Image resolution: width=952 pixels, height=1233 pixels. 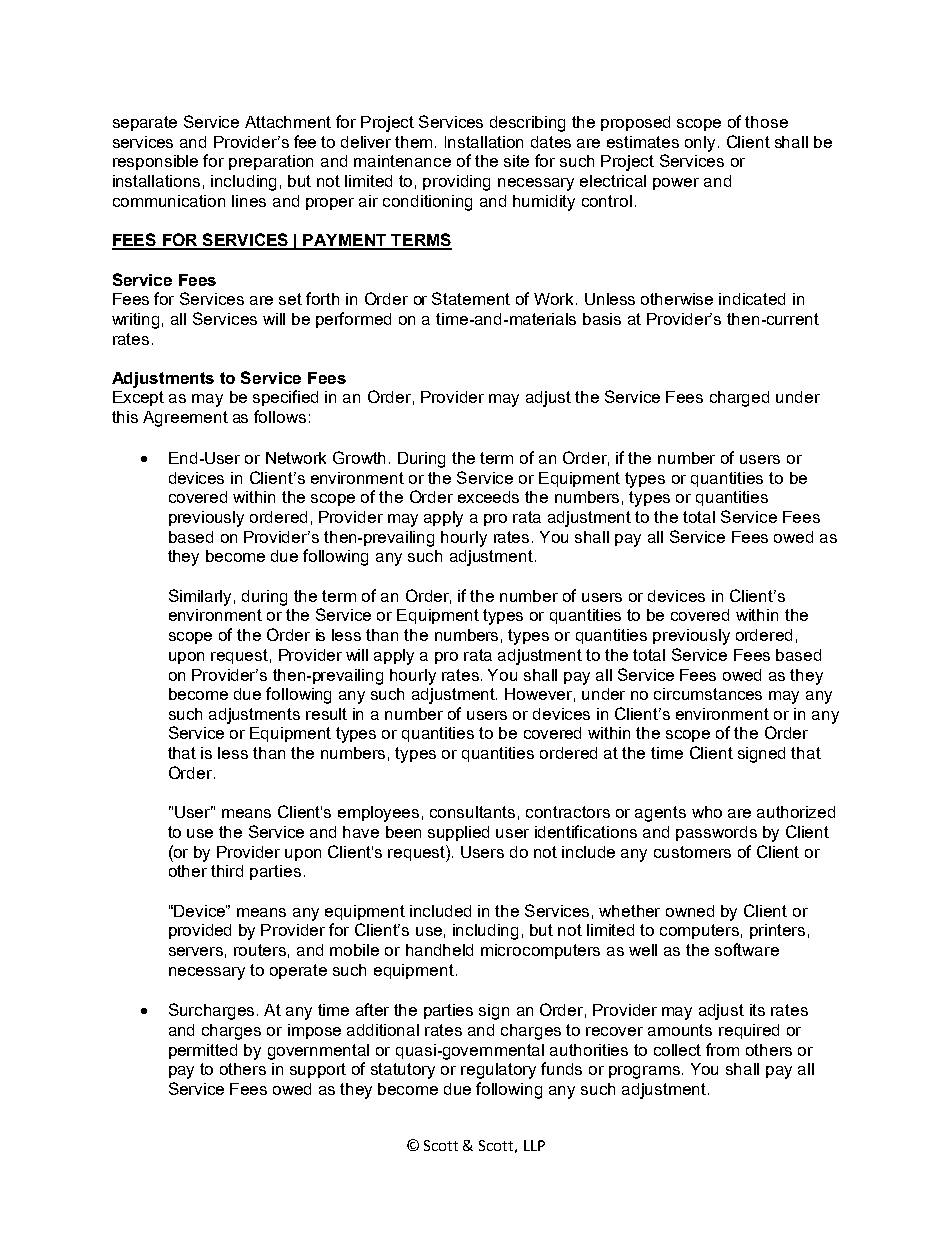 What do you see at coordinates (456, 183) in the page?
I see `providing` at bounding box center [456, 183].
